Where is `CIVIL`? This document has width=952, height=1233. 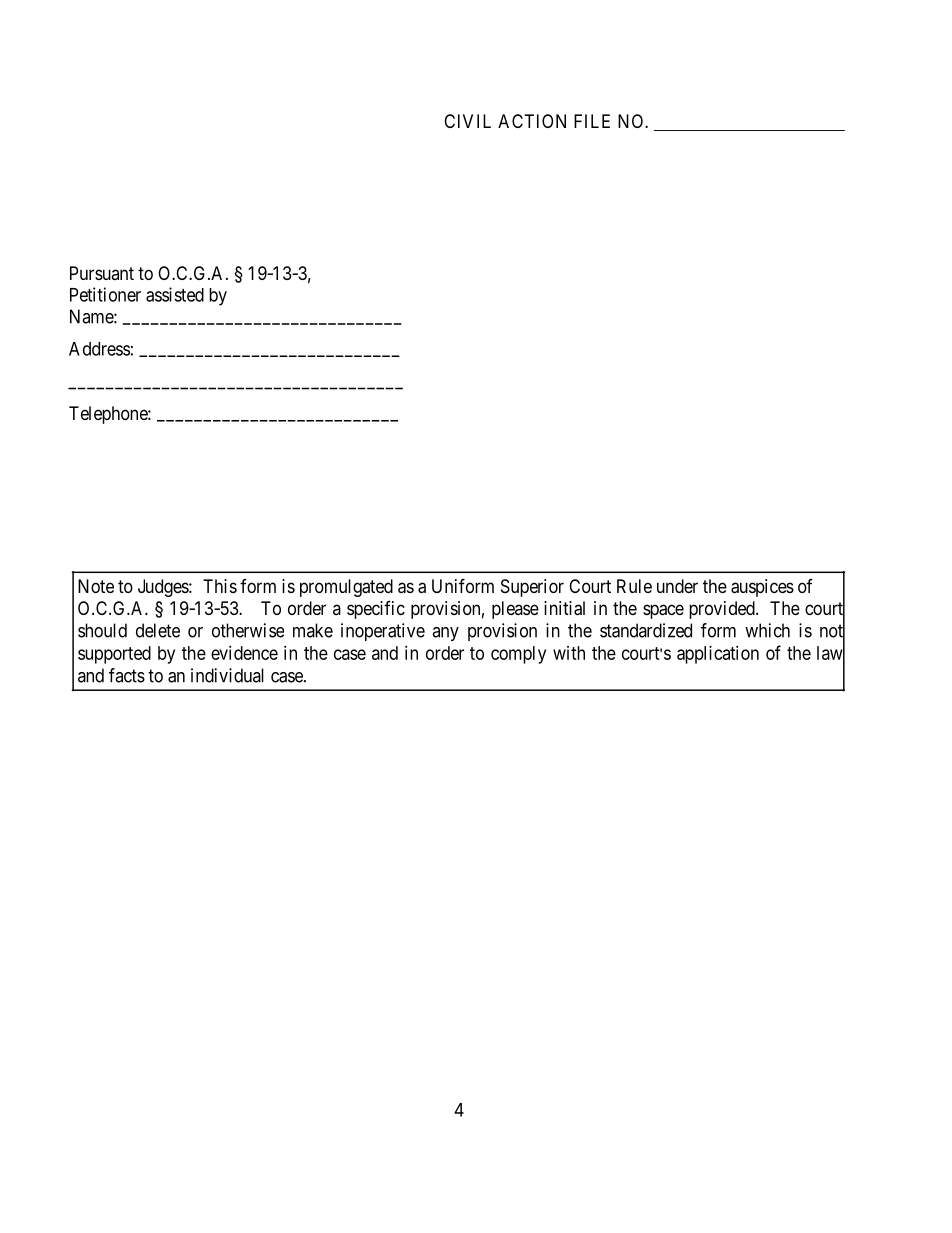
CIVIL is located at coordinates (467, 121).
